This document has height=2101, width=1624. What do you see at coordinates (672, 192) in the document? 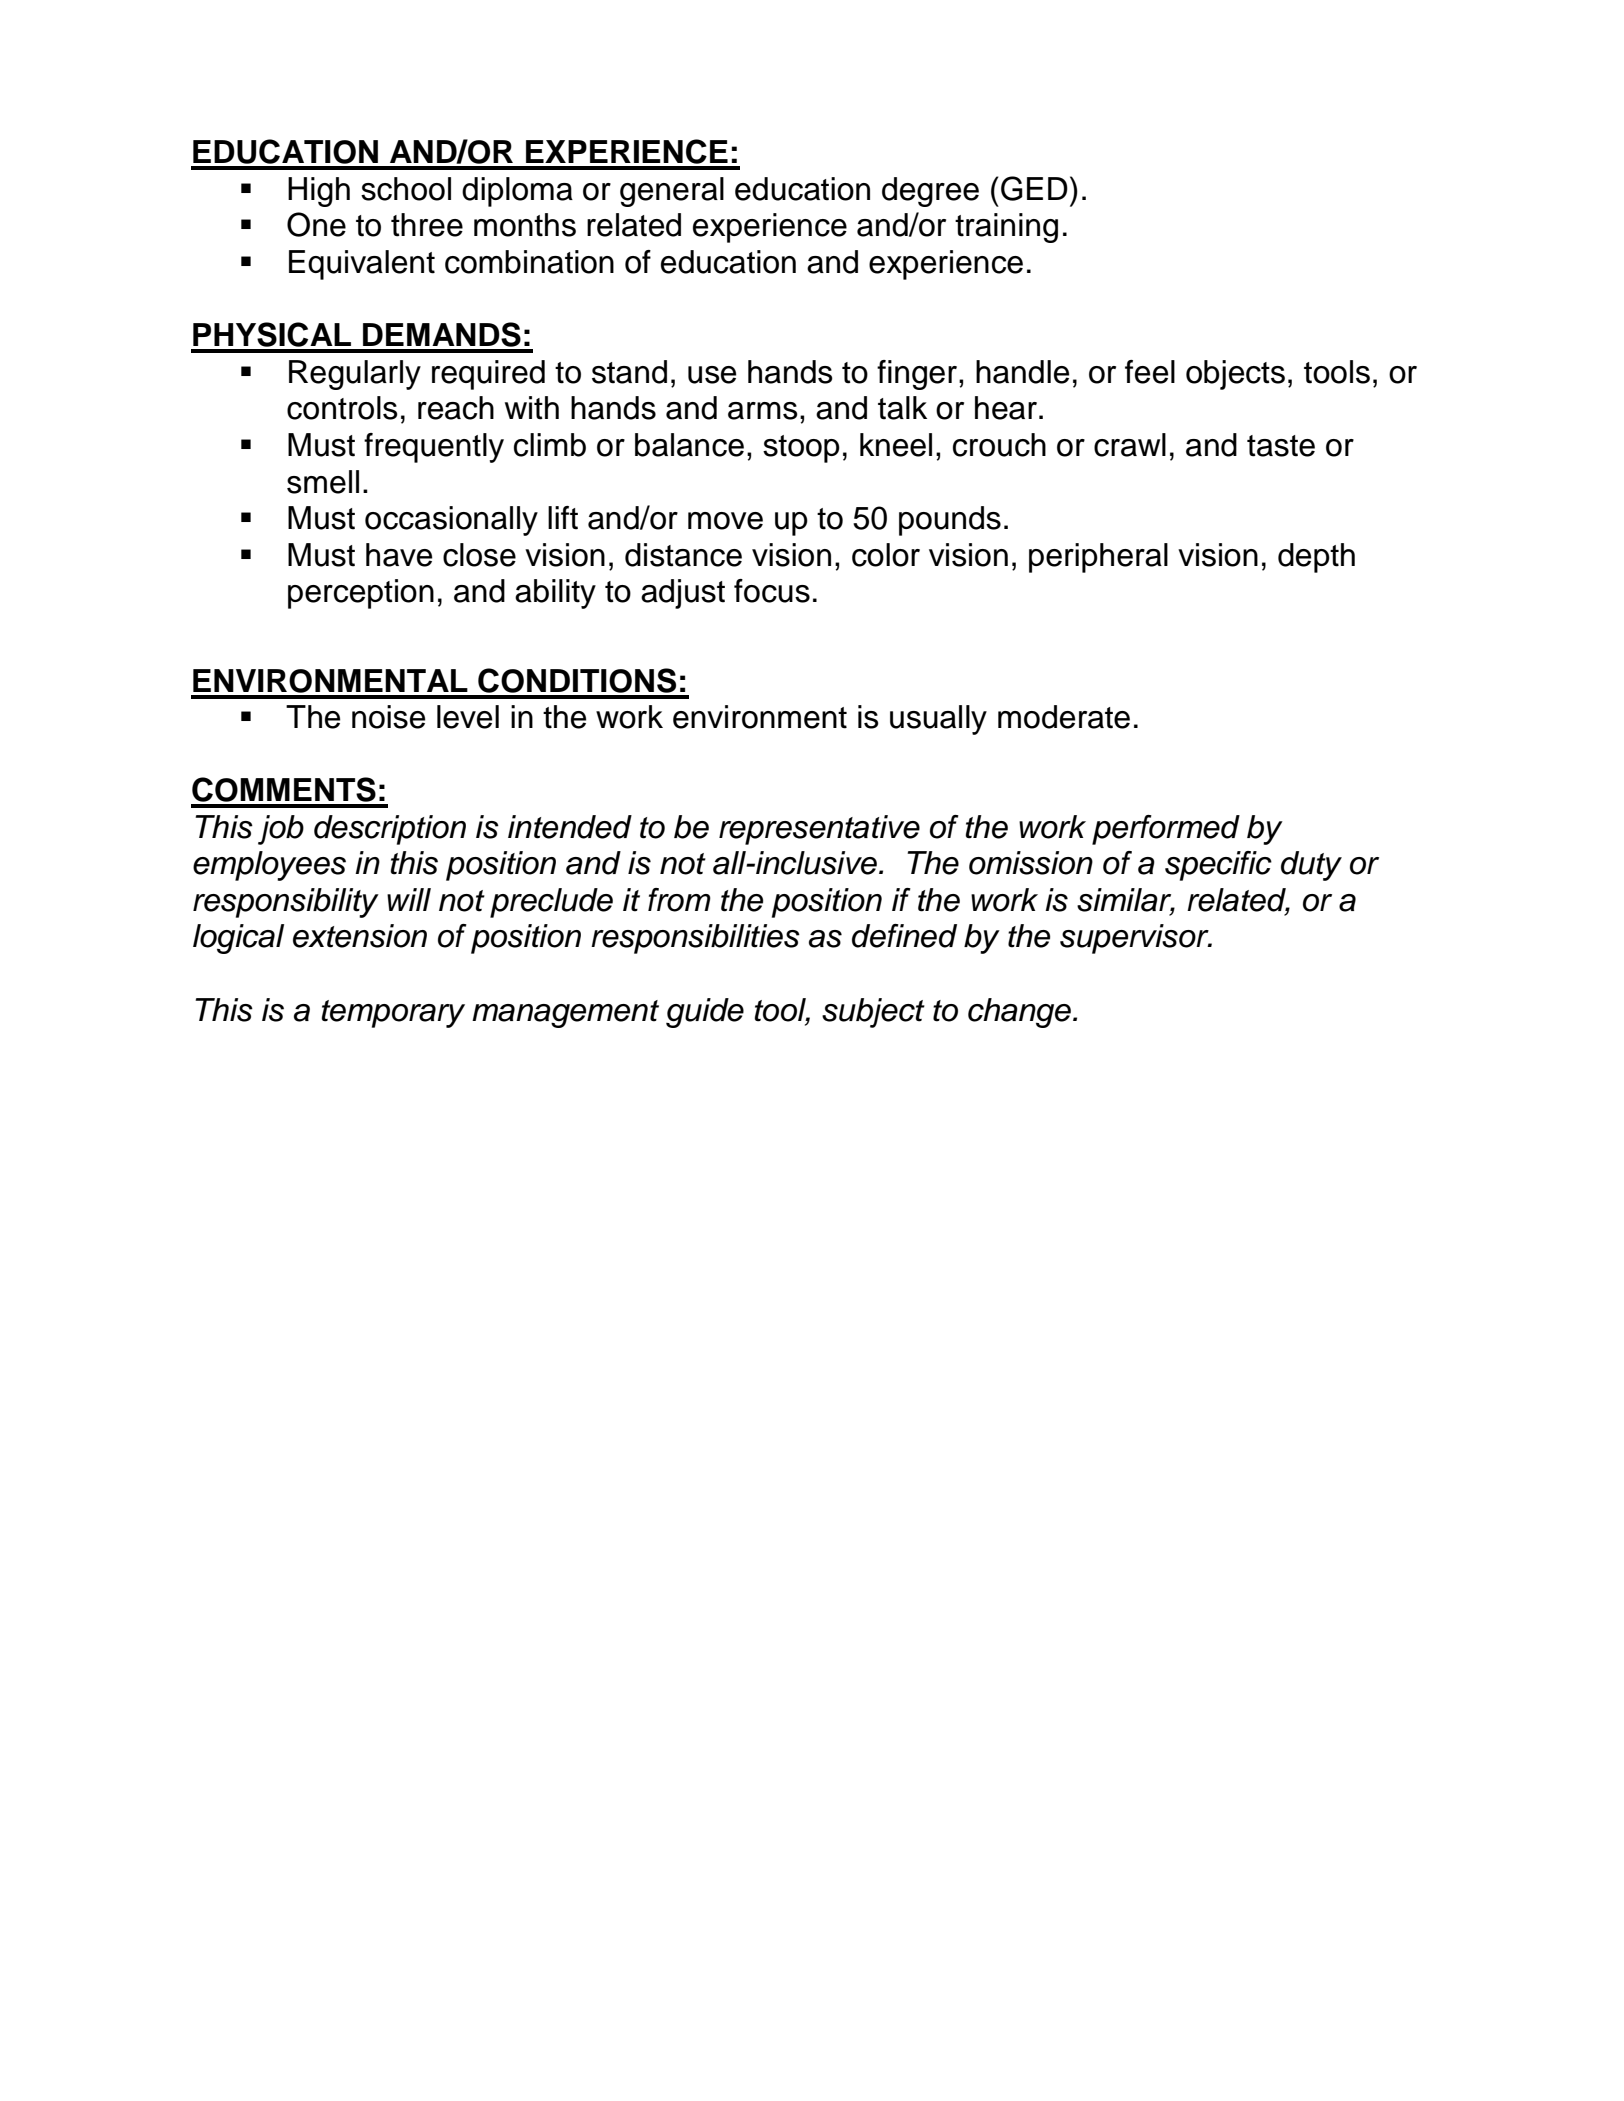
I see `general` at bounding box center [672, 192].
